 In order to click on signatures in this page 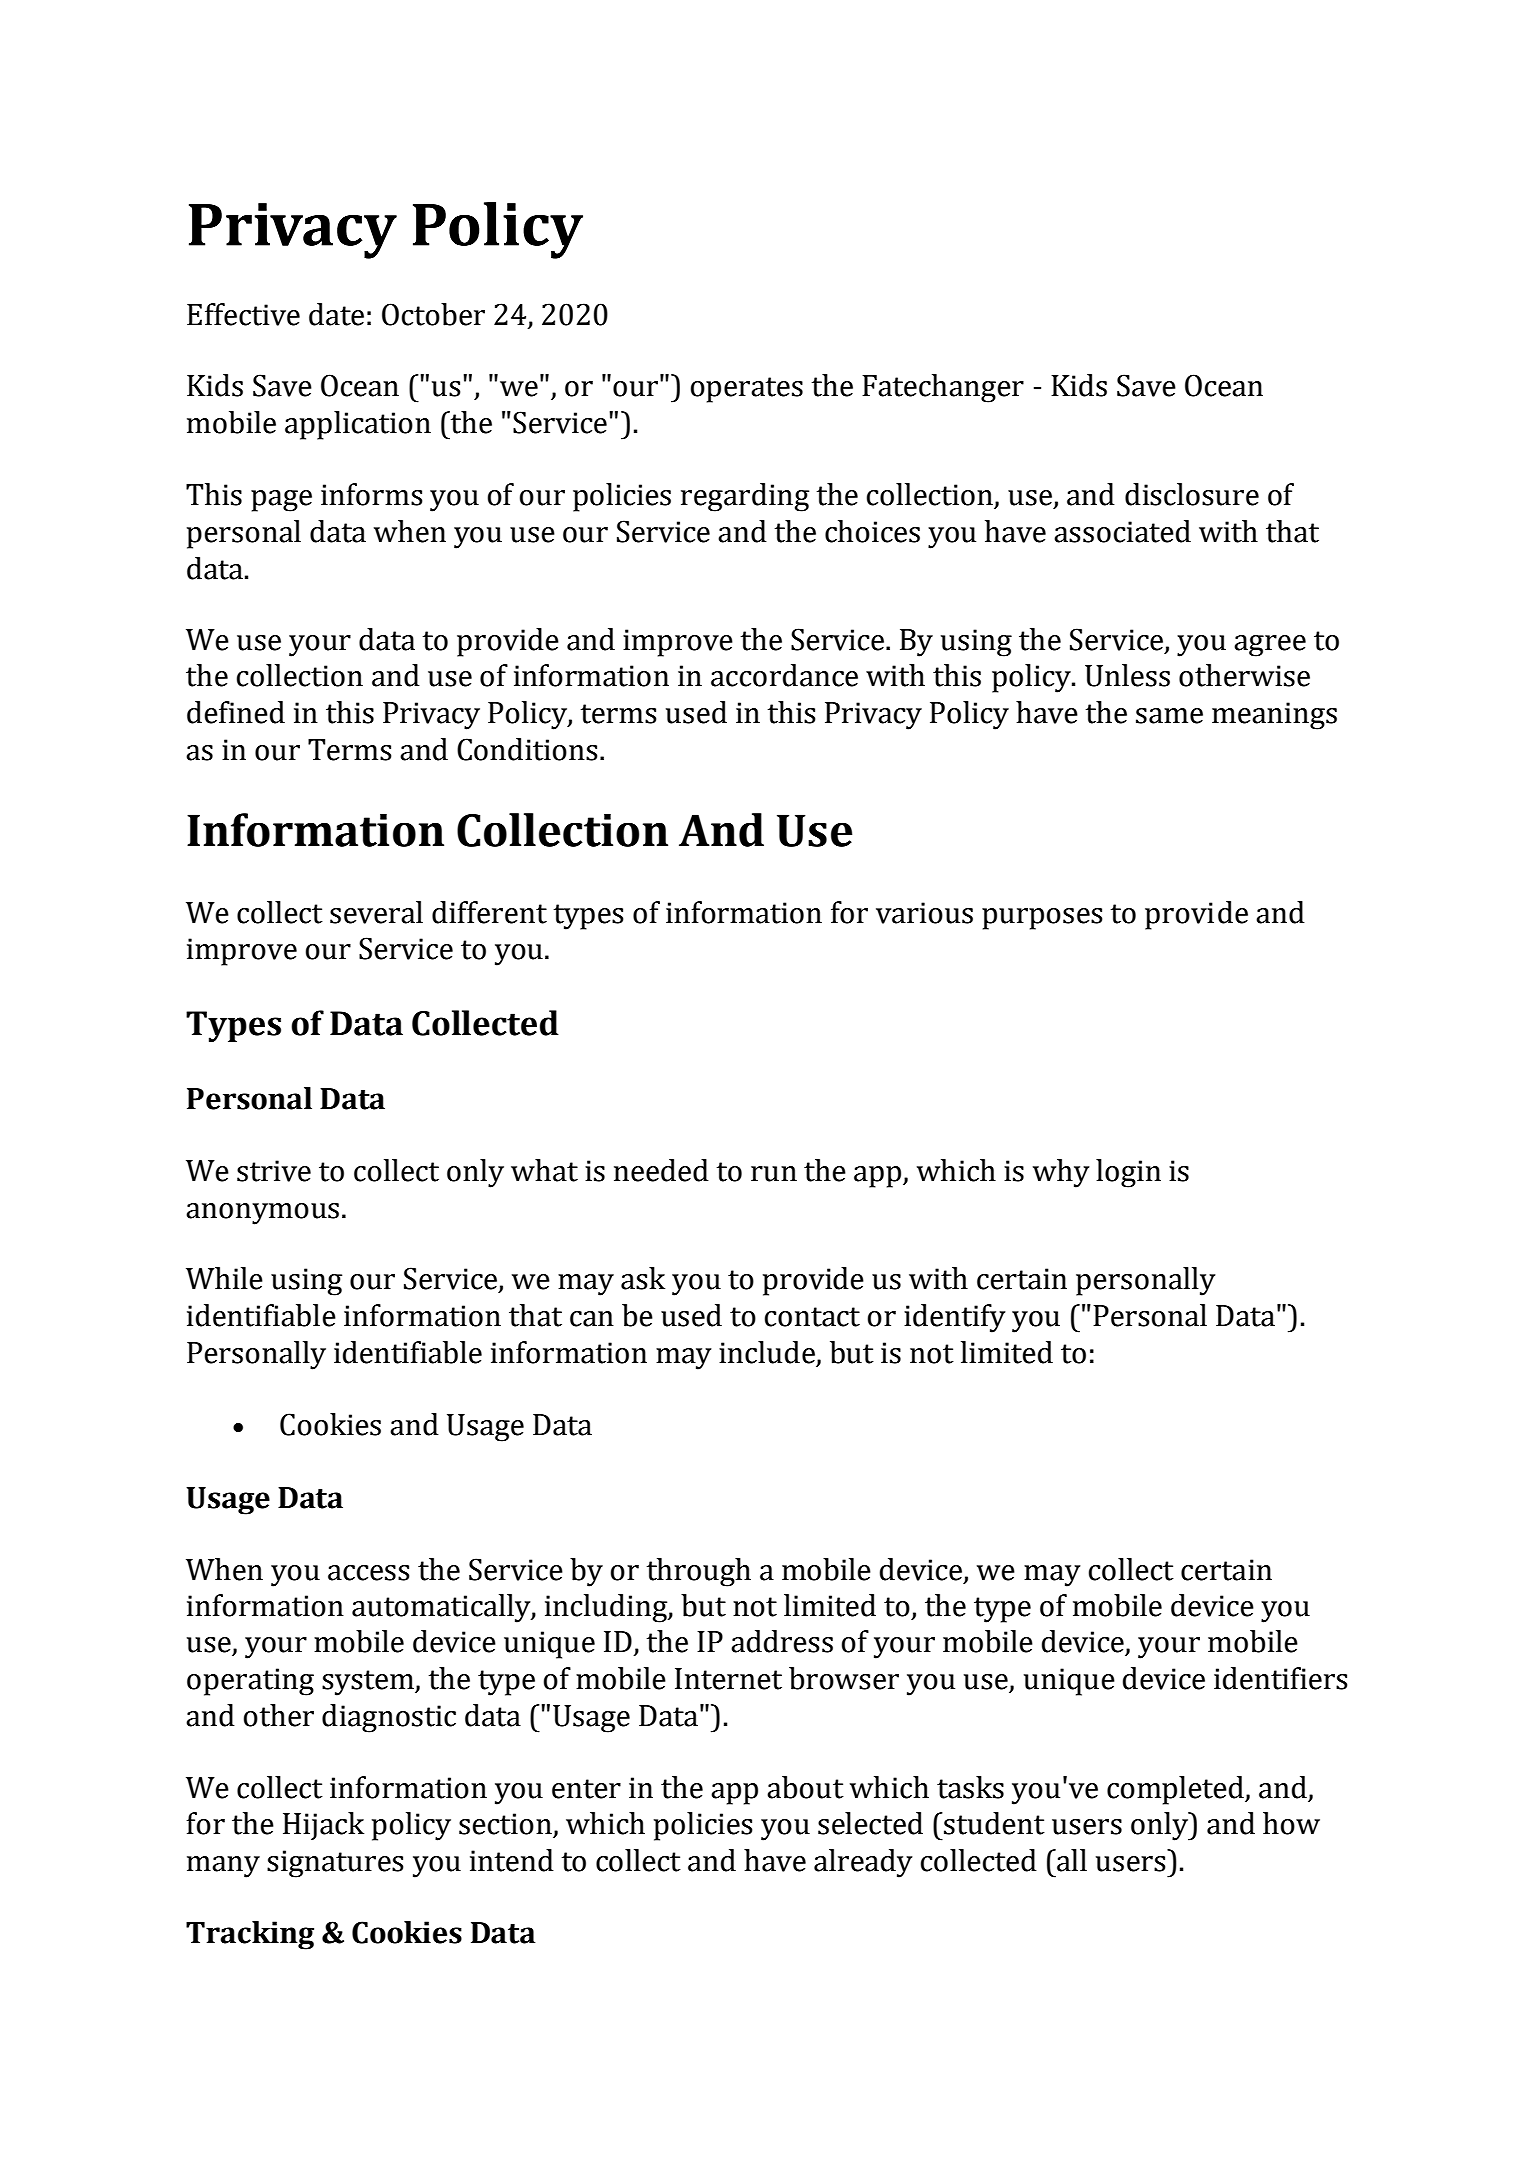, I will do `click(335, 1864)`.
